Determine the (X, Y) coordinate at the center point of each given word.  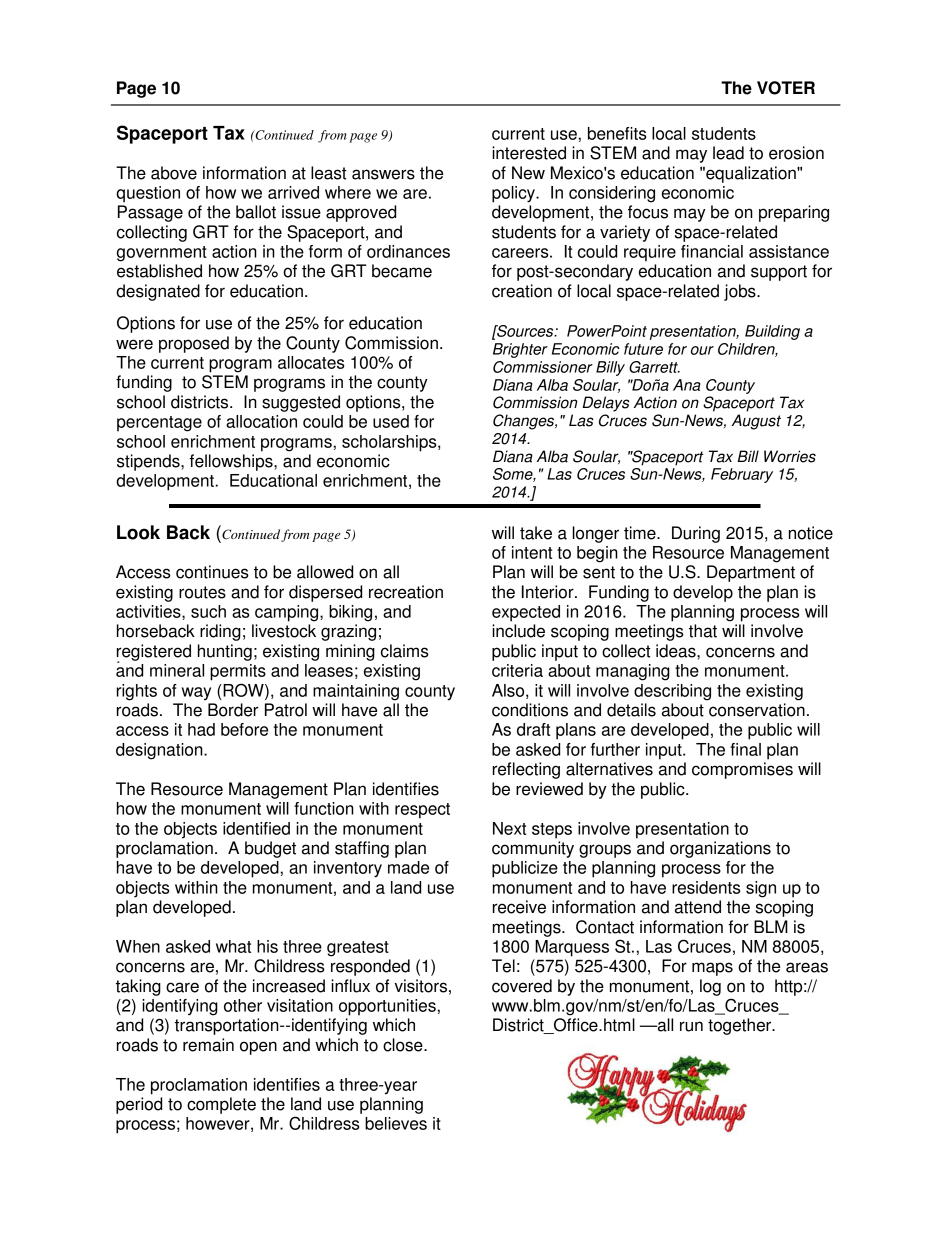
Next (509, 828)
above (174, 173)
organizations (720, 849)
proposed (194, 344)
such (208, 611)
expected (526, 613)
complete (221, 1105)
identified (256, 828)
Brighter (520, 350)
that (703, 631)
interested (529, 153)
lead (728, 153)
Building (772, 332)
